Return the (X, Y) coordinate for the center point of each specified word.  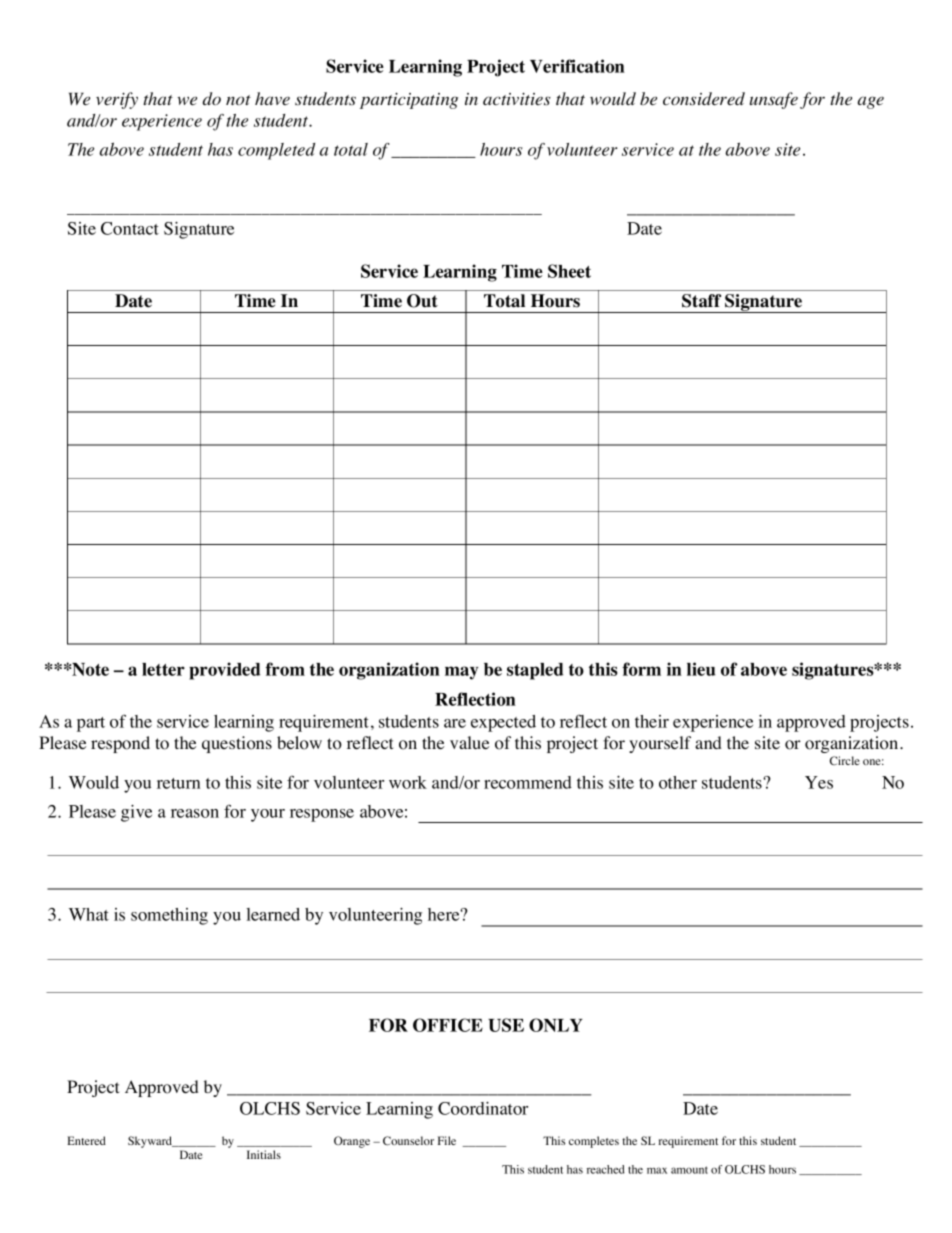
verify (117, 100)
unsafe (774, 100)
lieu (701, 669)
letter (163, 669)
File (447, 1140)
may (461, 673)
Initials (264, 1154)
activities (517, 99)
